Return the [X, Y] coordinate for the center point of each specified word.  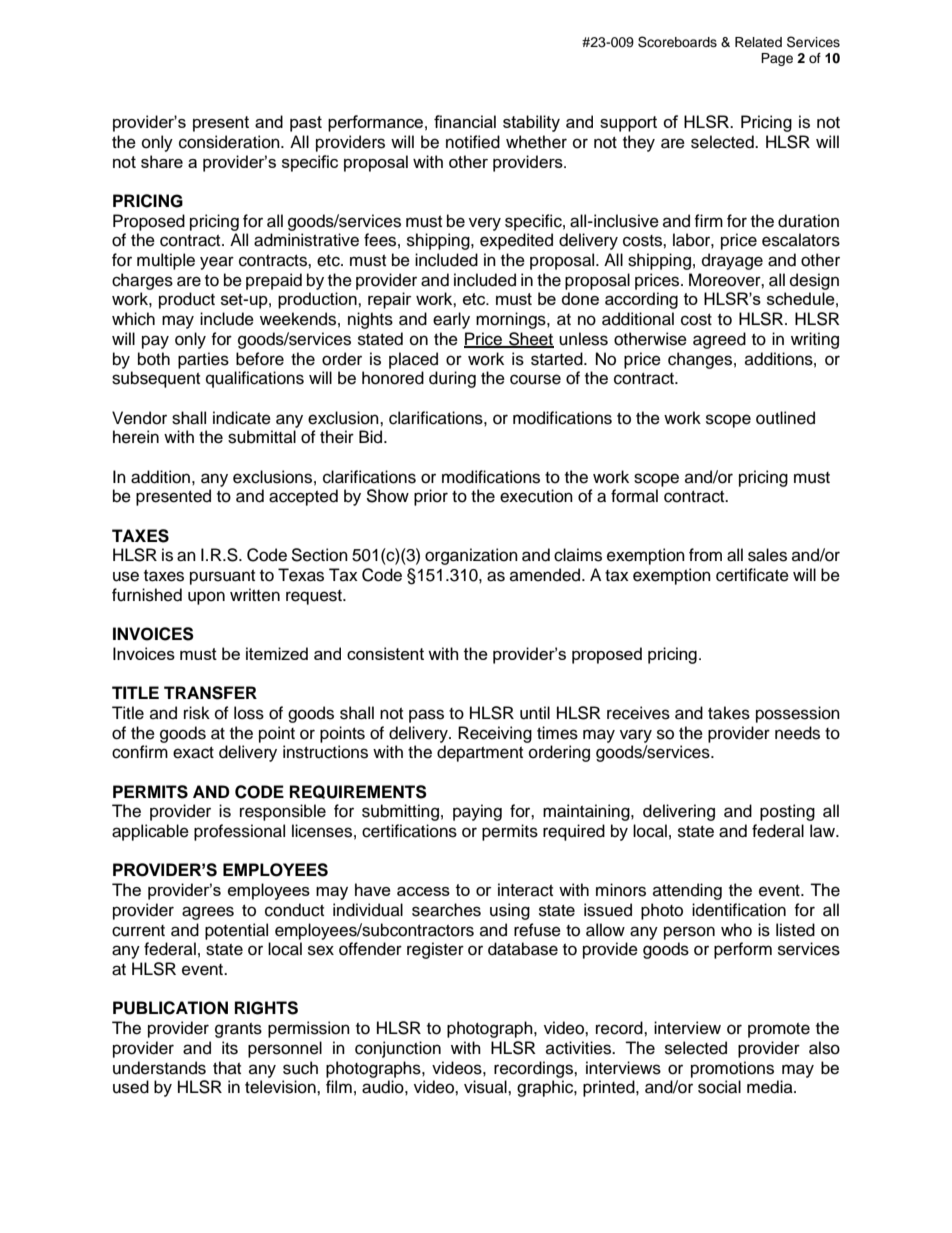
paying [477, 812]
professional [239, 832]
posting [787, 812]
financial [465, 121]
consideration [230, 142]
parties [203, 360]
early [451, 320]
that [227, 1067]
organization [471, 556]
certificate [752, 575]
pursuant [222, 577]
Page [777, 59]
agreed [719, 340]
